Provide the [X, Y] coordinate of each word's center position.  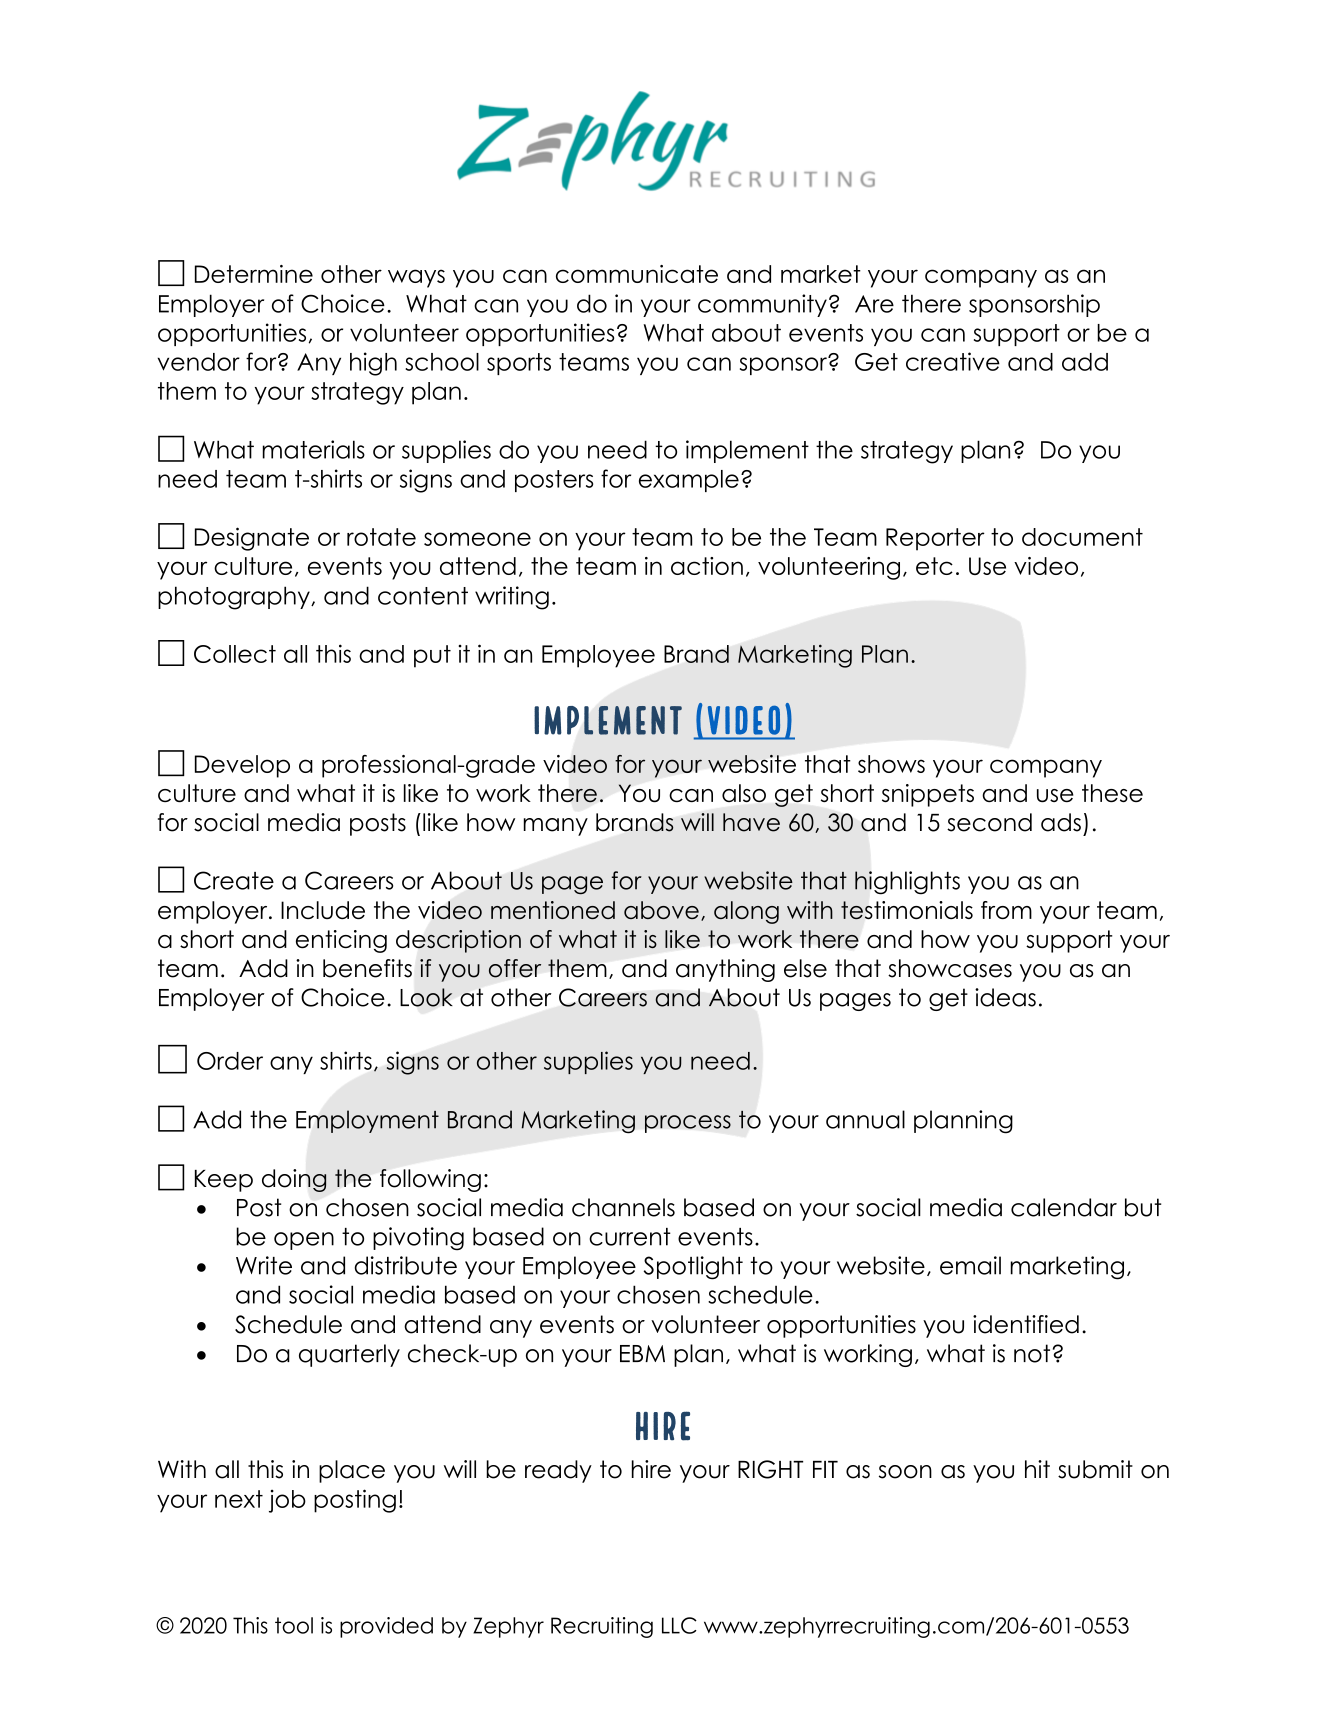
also [744, 793]
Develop [242, 766]
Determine [254, 274]
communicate [637, 274]
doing [294, 1180]
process [688, 1124]
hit [1037, 1469]
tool [294, 1625]
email [970, 1265]
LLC [679, 1625]
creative [953, 361]
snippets [928, 795]
